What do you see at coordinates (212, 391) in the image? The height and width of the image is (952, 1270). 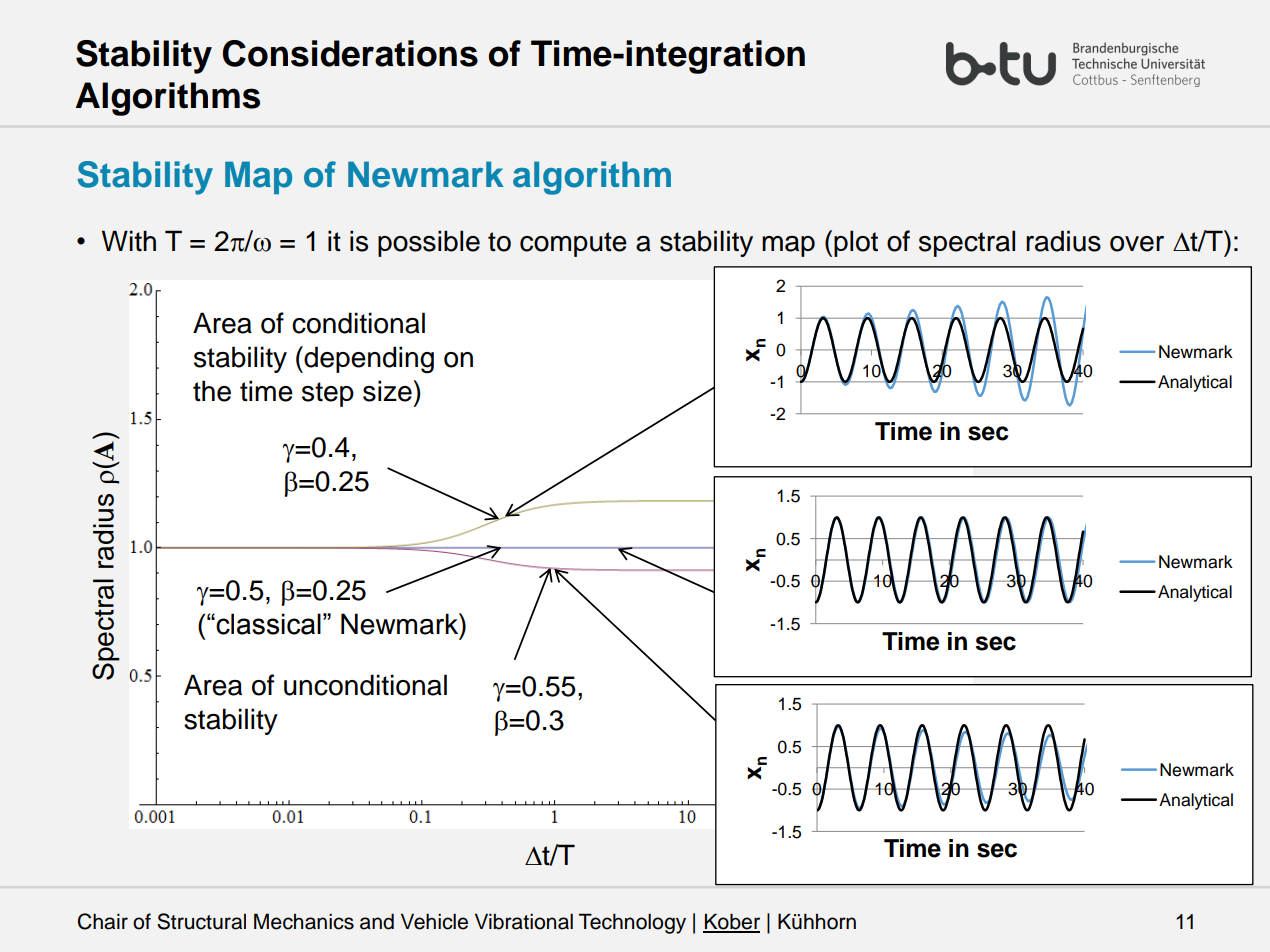 I see `the` at bounding box center [212, 391].
